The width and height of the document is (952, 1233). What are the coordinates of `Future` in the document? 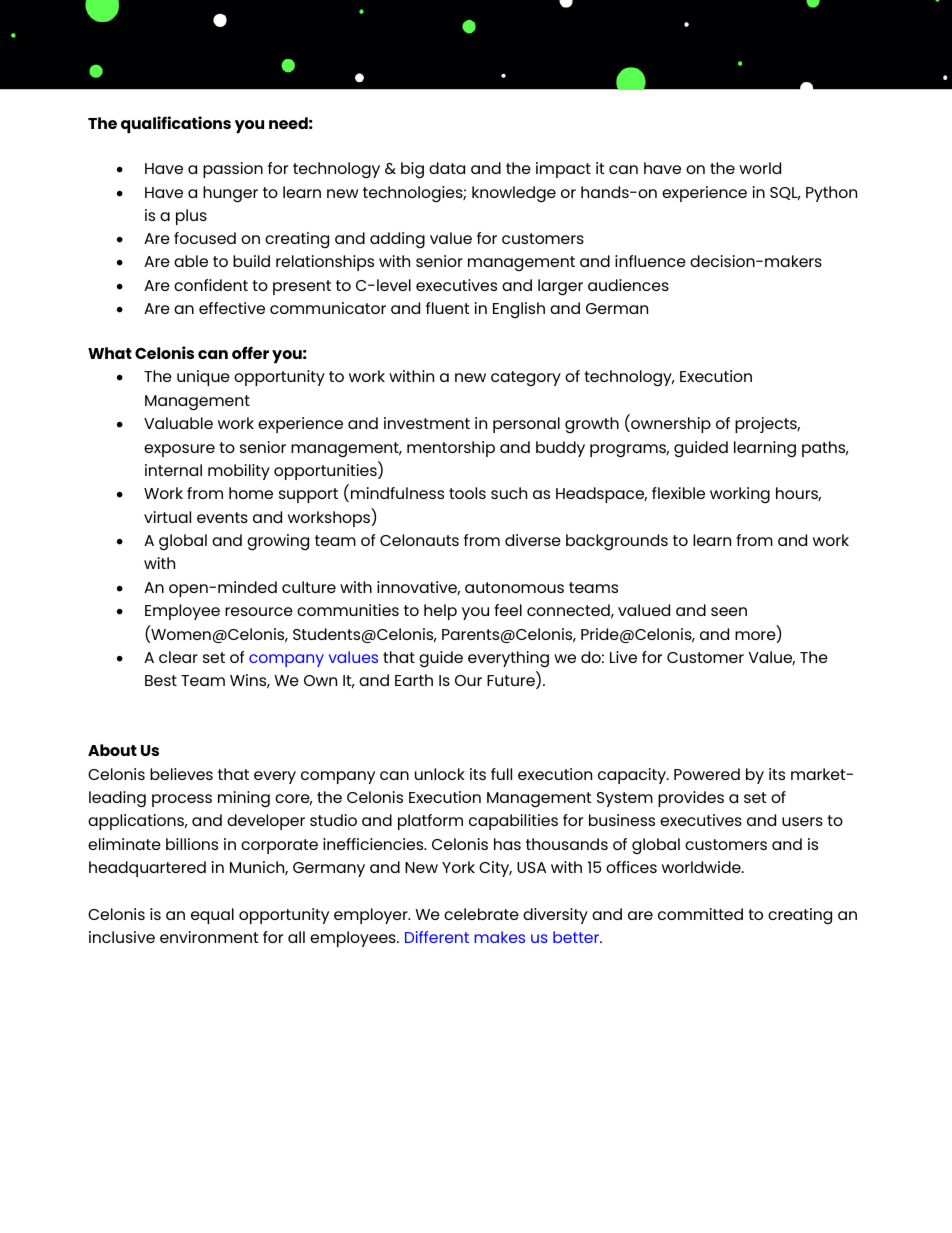 It's located at (512, 682).
